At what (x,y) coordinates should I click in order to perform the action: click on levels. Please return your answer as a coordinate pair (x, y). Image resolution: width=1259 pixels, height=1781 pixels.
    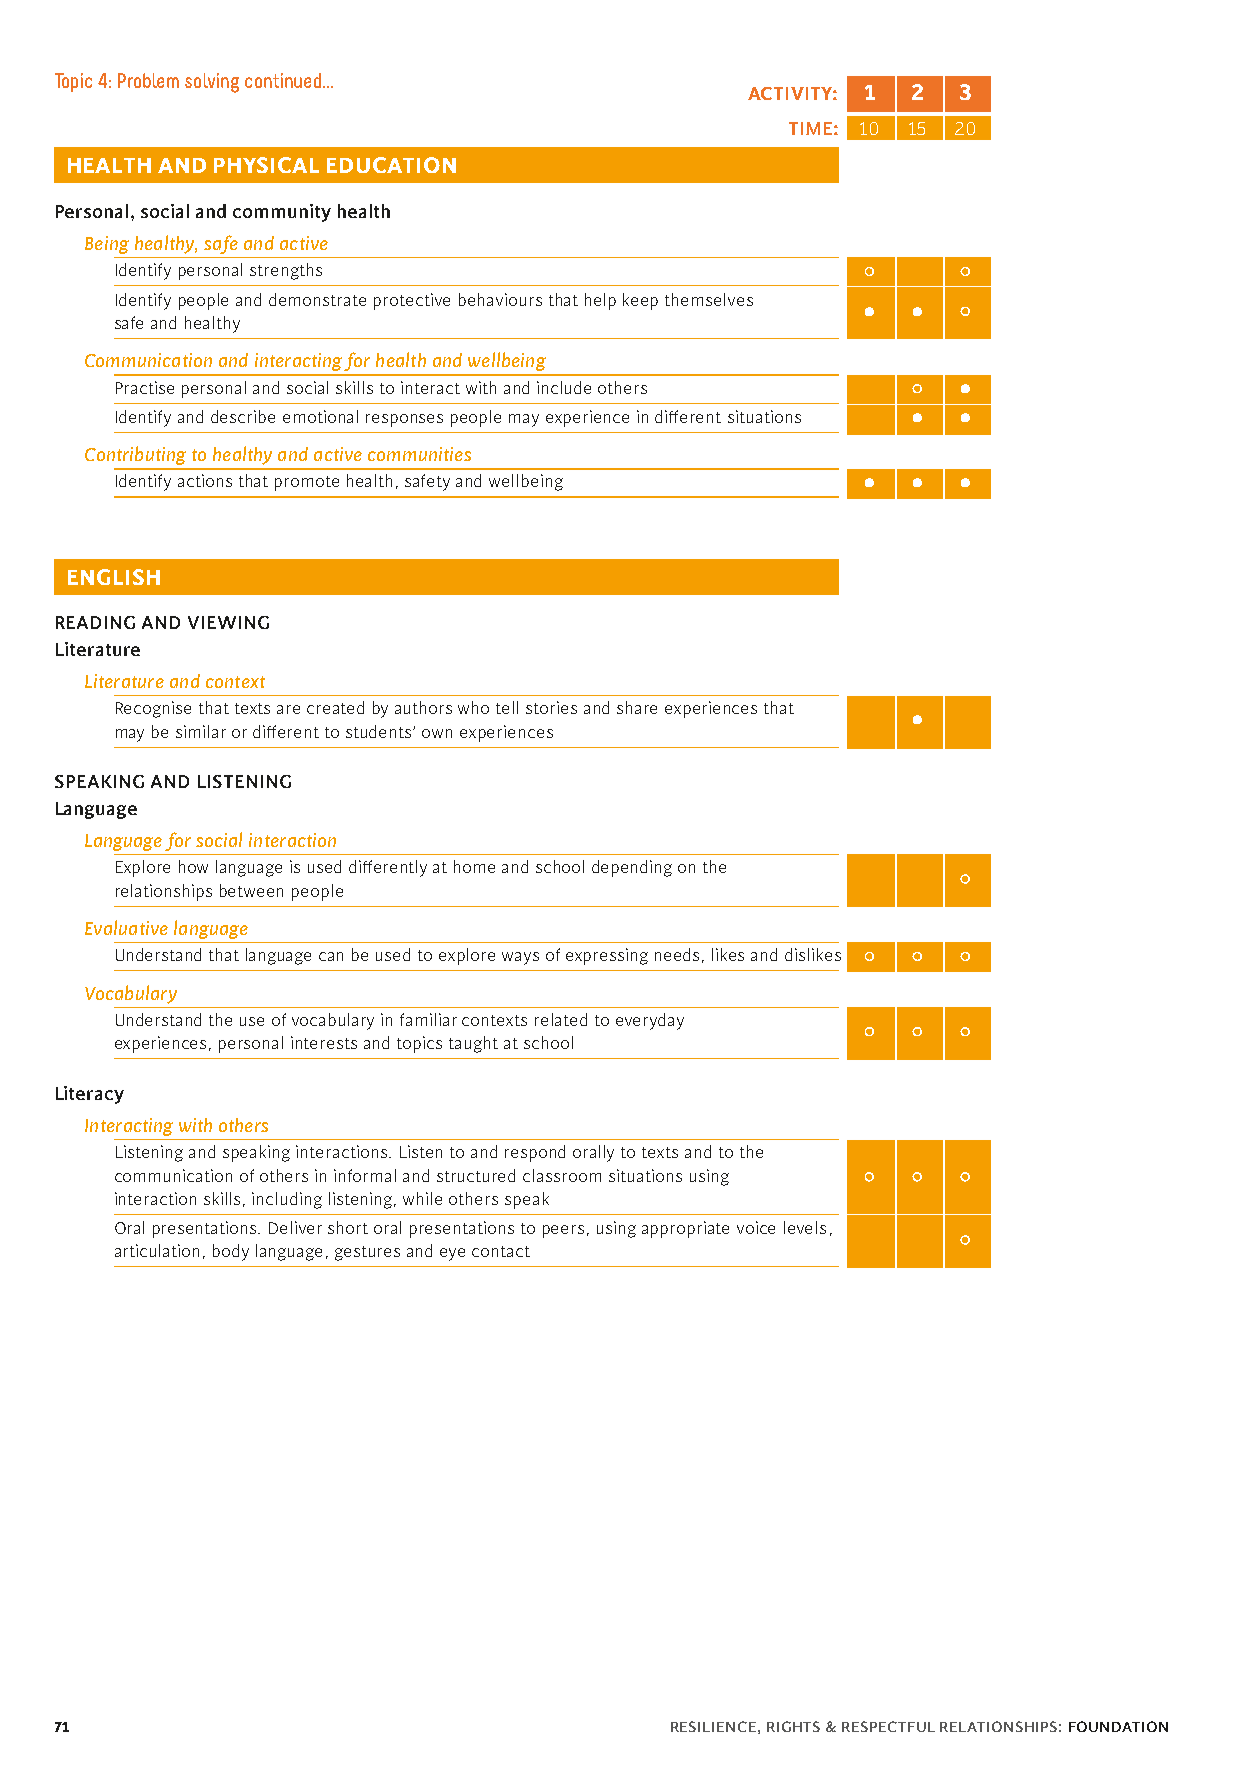
    Looking at the image, I should click on (805, 1227).
